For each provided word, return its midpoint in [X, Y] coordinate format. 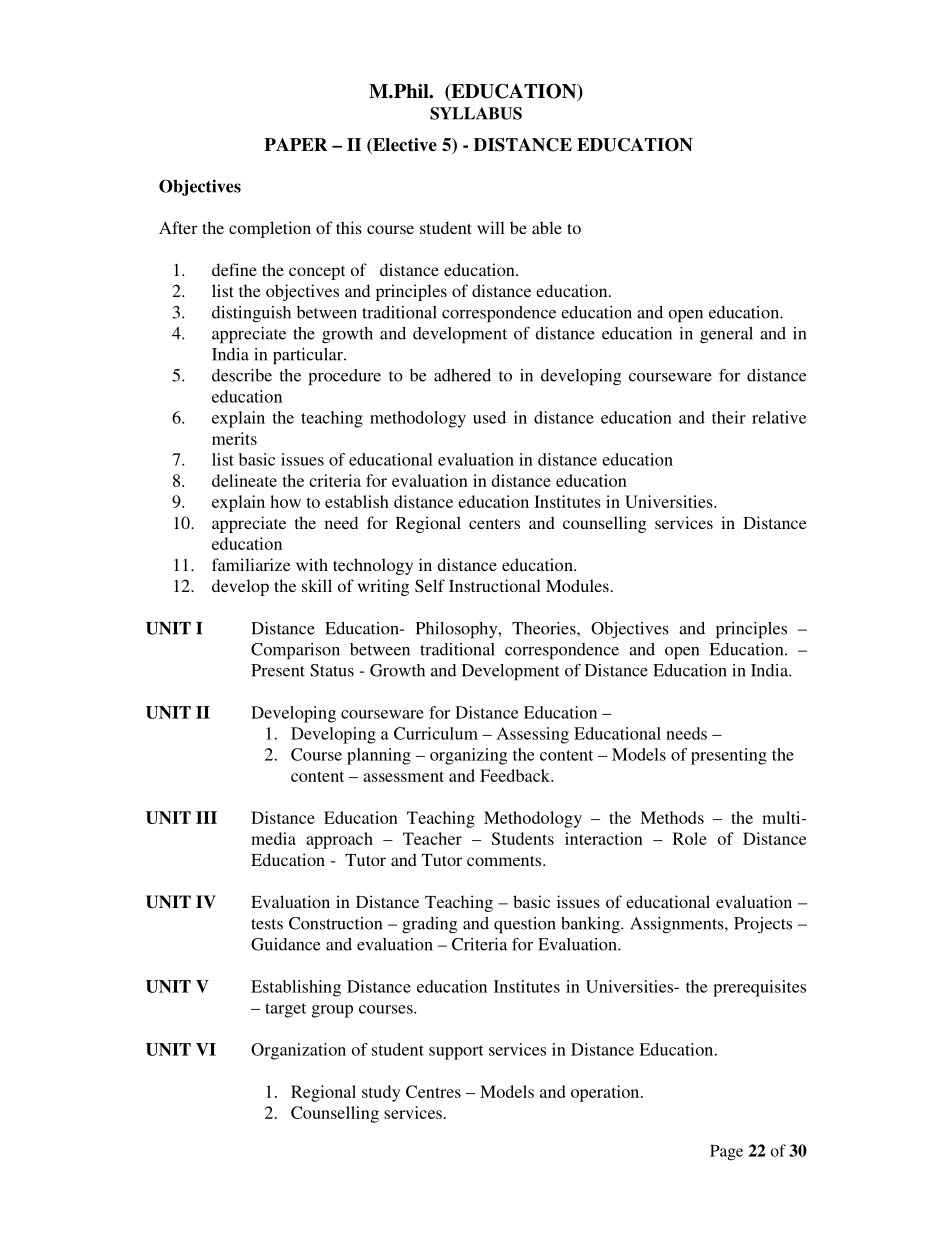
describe [242, 375]
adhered [462, 375]
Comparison [295, 651]
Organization [298, 1051]
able [547, 227]
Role [690, 838]
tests [267, 924]
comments [505, 861]
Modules [577, 585]
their [729, 417]
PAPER [295, 144]
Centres [433, 1091]
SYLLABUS [476, 113]
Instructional [495, 585]
